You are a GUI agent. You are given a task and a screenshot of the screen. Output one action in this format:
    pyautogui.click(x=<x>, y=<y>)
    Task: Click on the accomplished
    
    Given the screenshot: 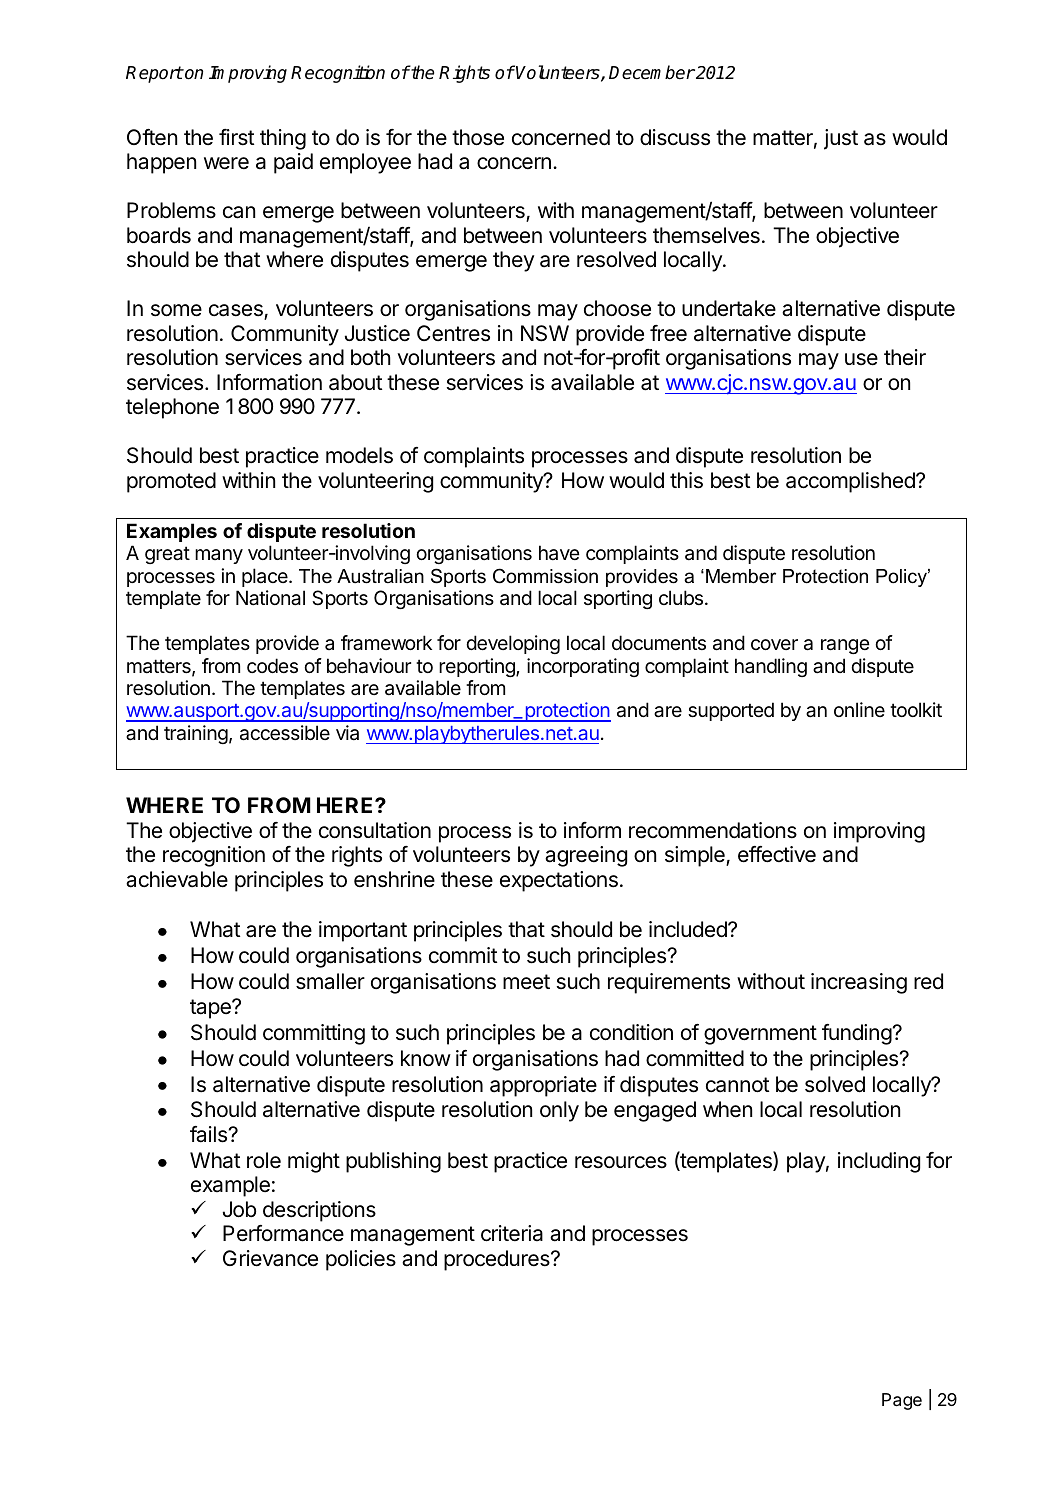 What is the action you would take?
    pyautogui.click(x=851, y=482)
